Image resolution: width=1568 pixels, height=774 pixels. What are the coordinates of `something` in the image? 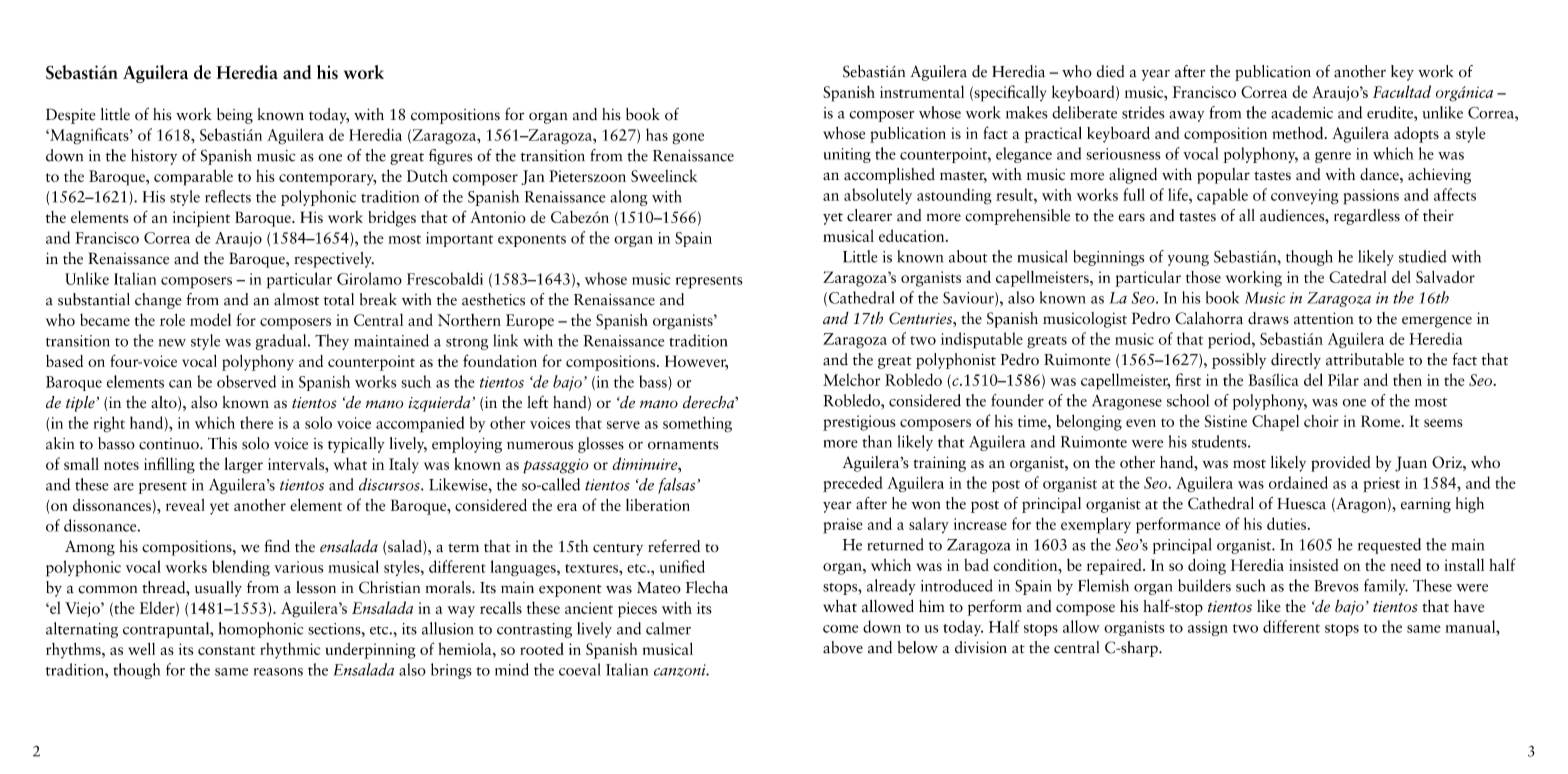 It's located at (697, 424).
